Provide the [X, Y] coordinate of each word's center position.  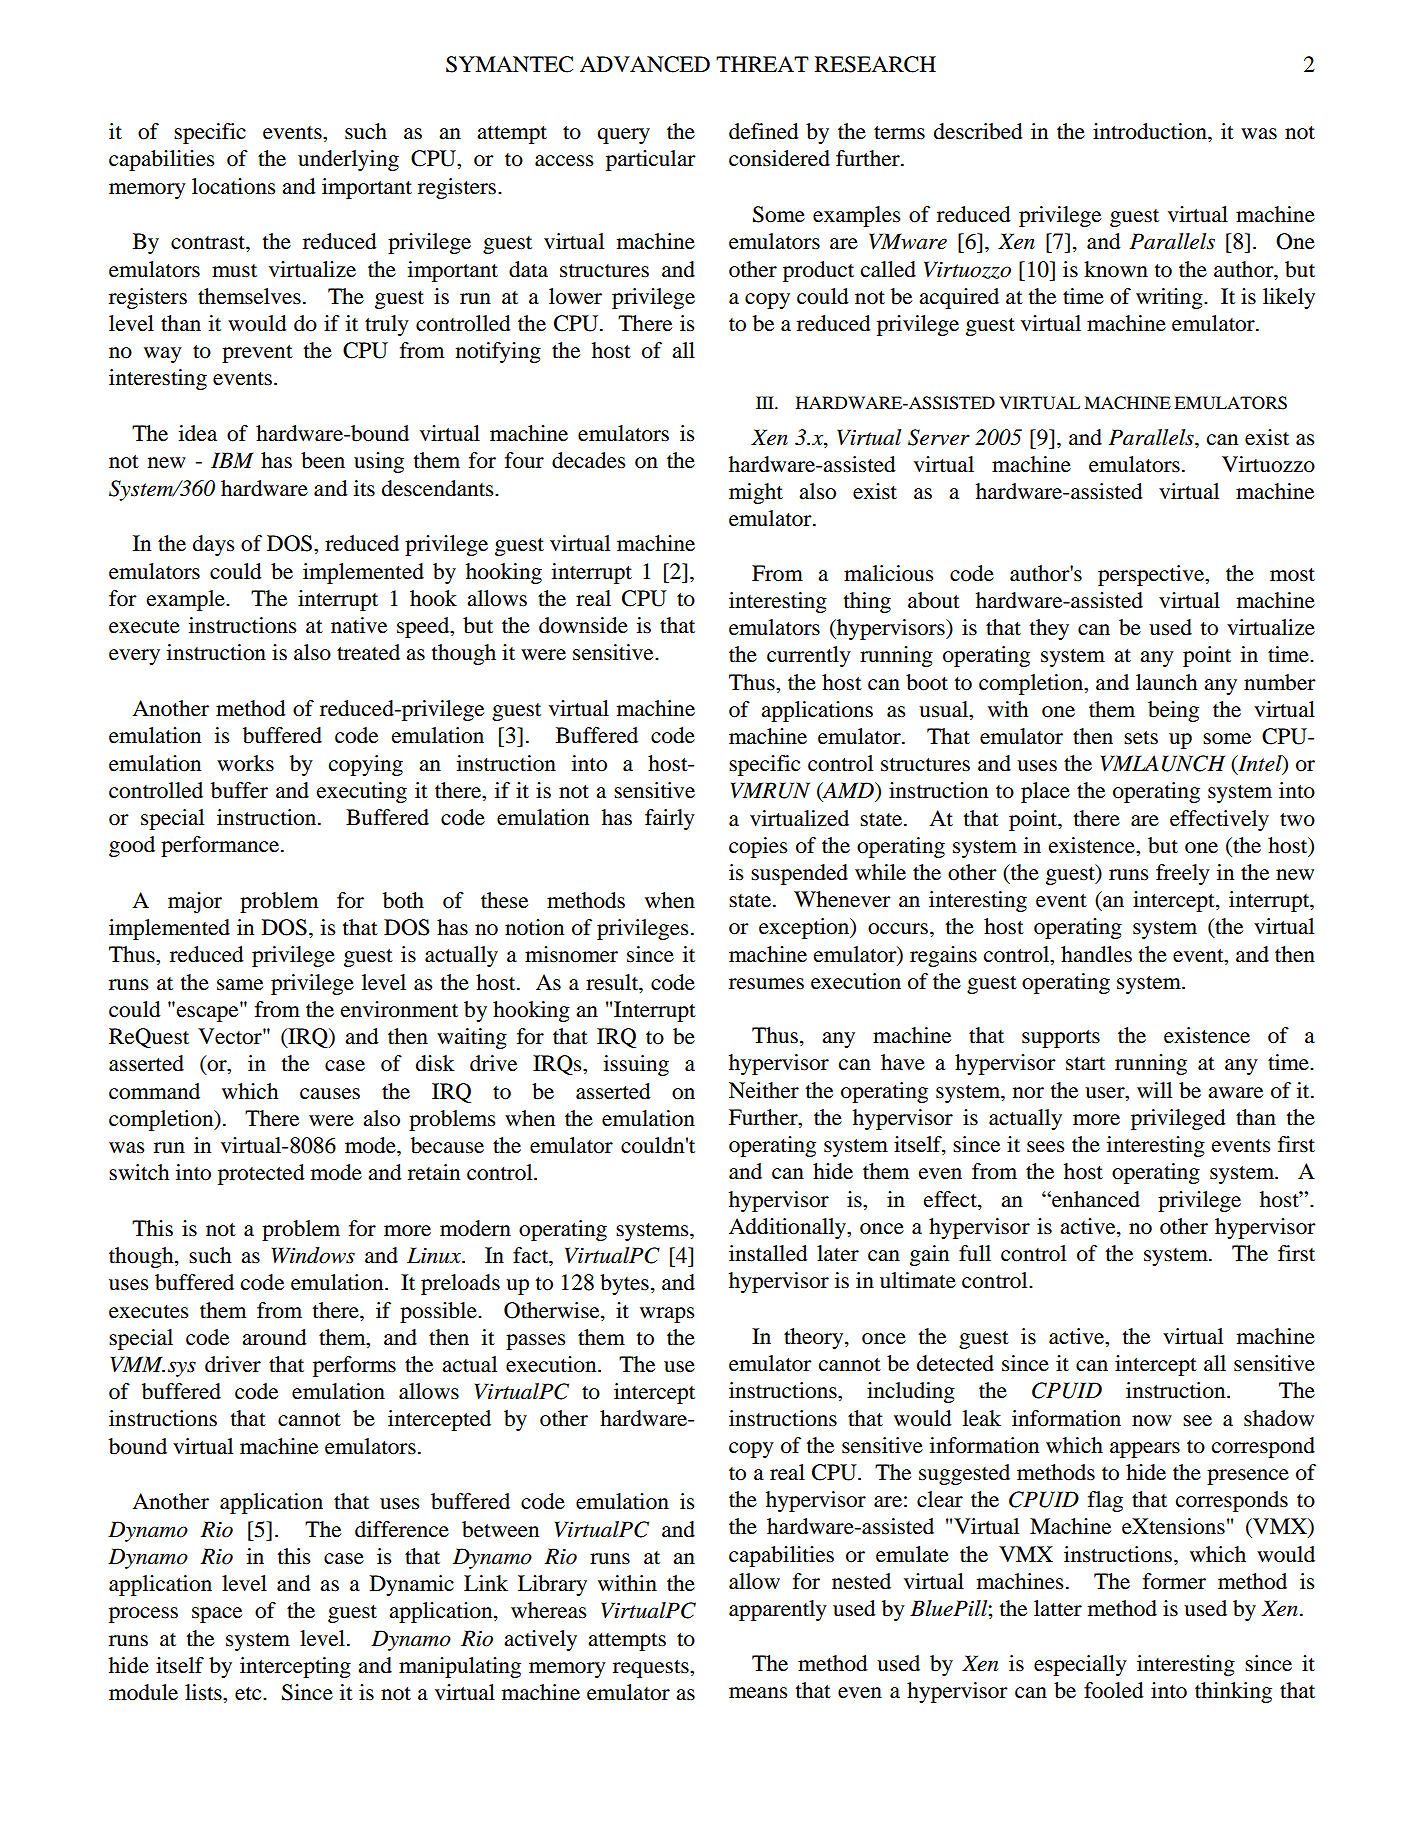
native [359, 625]
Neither [764, 1090]
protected [261, 1174]
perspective [1152, 575]
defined [763, 131]
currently [809, 656]
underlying [348, 160]
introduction [1151, 131]
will [1154, 1090]
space [217, 1615]
